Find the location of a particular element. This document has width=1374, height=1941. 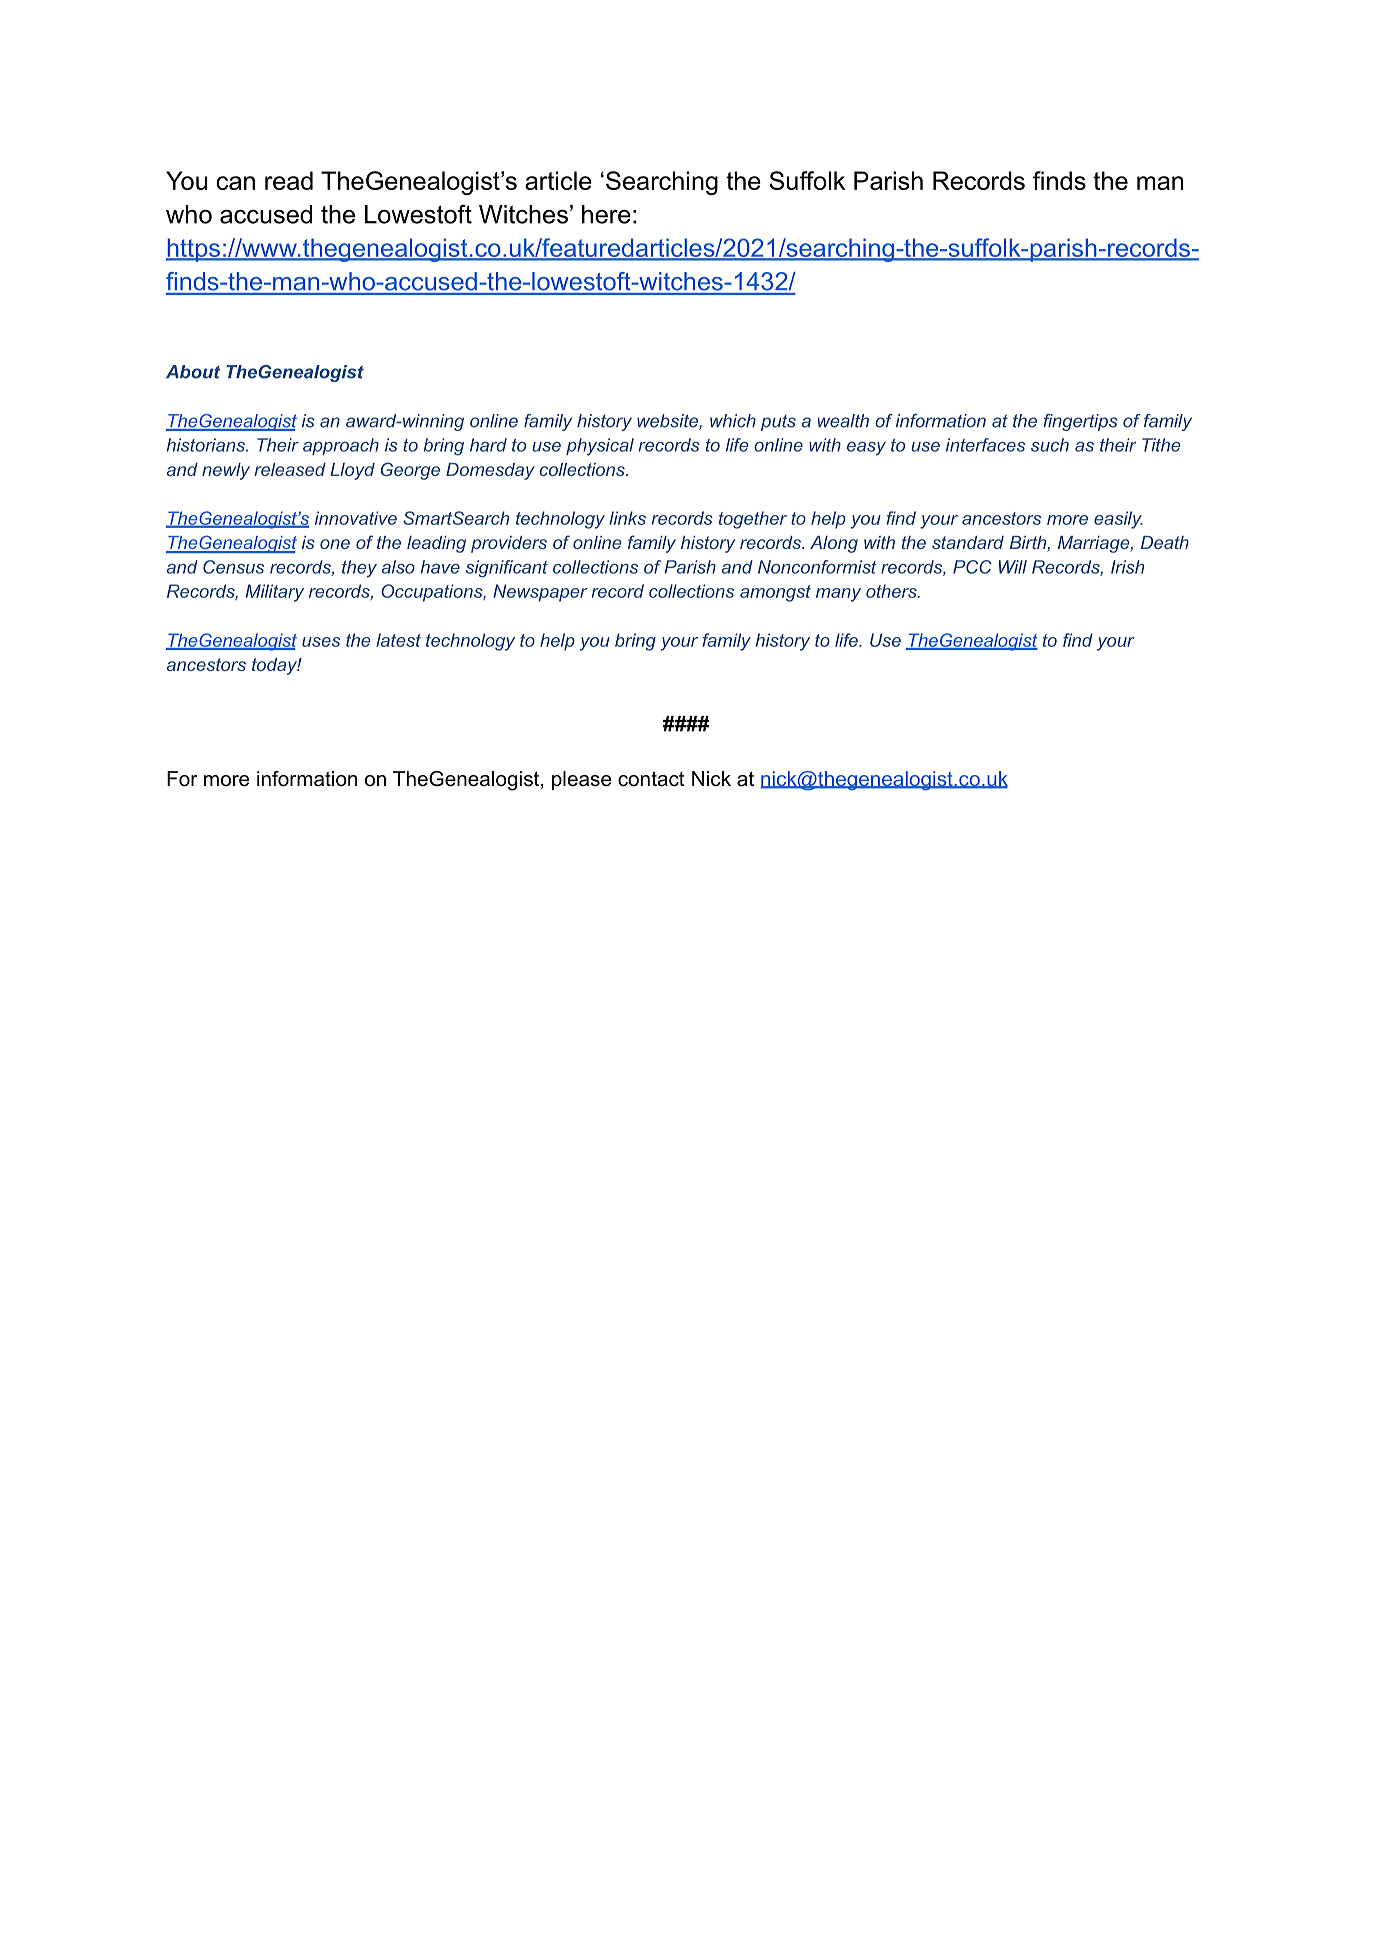

read is located at coordinates (289, 180).
